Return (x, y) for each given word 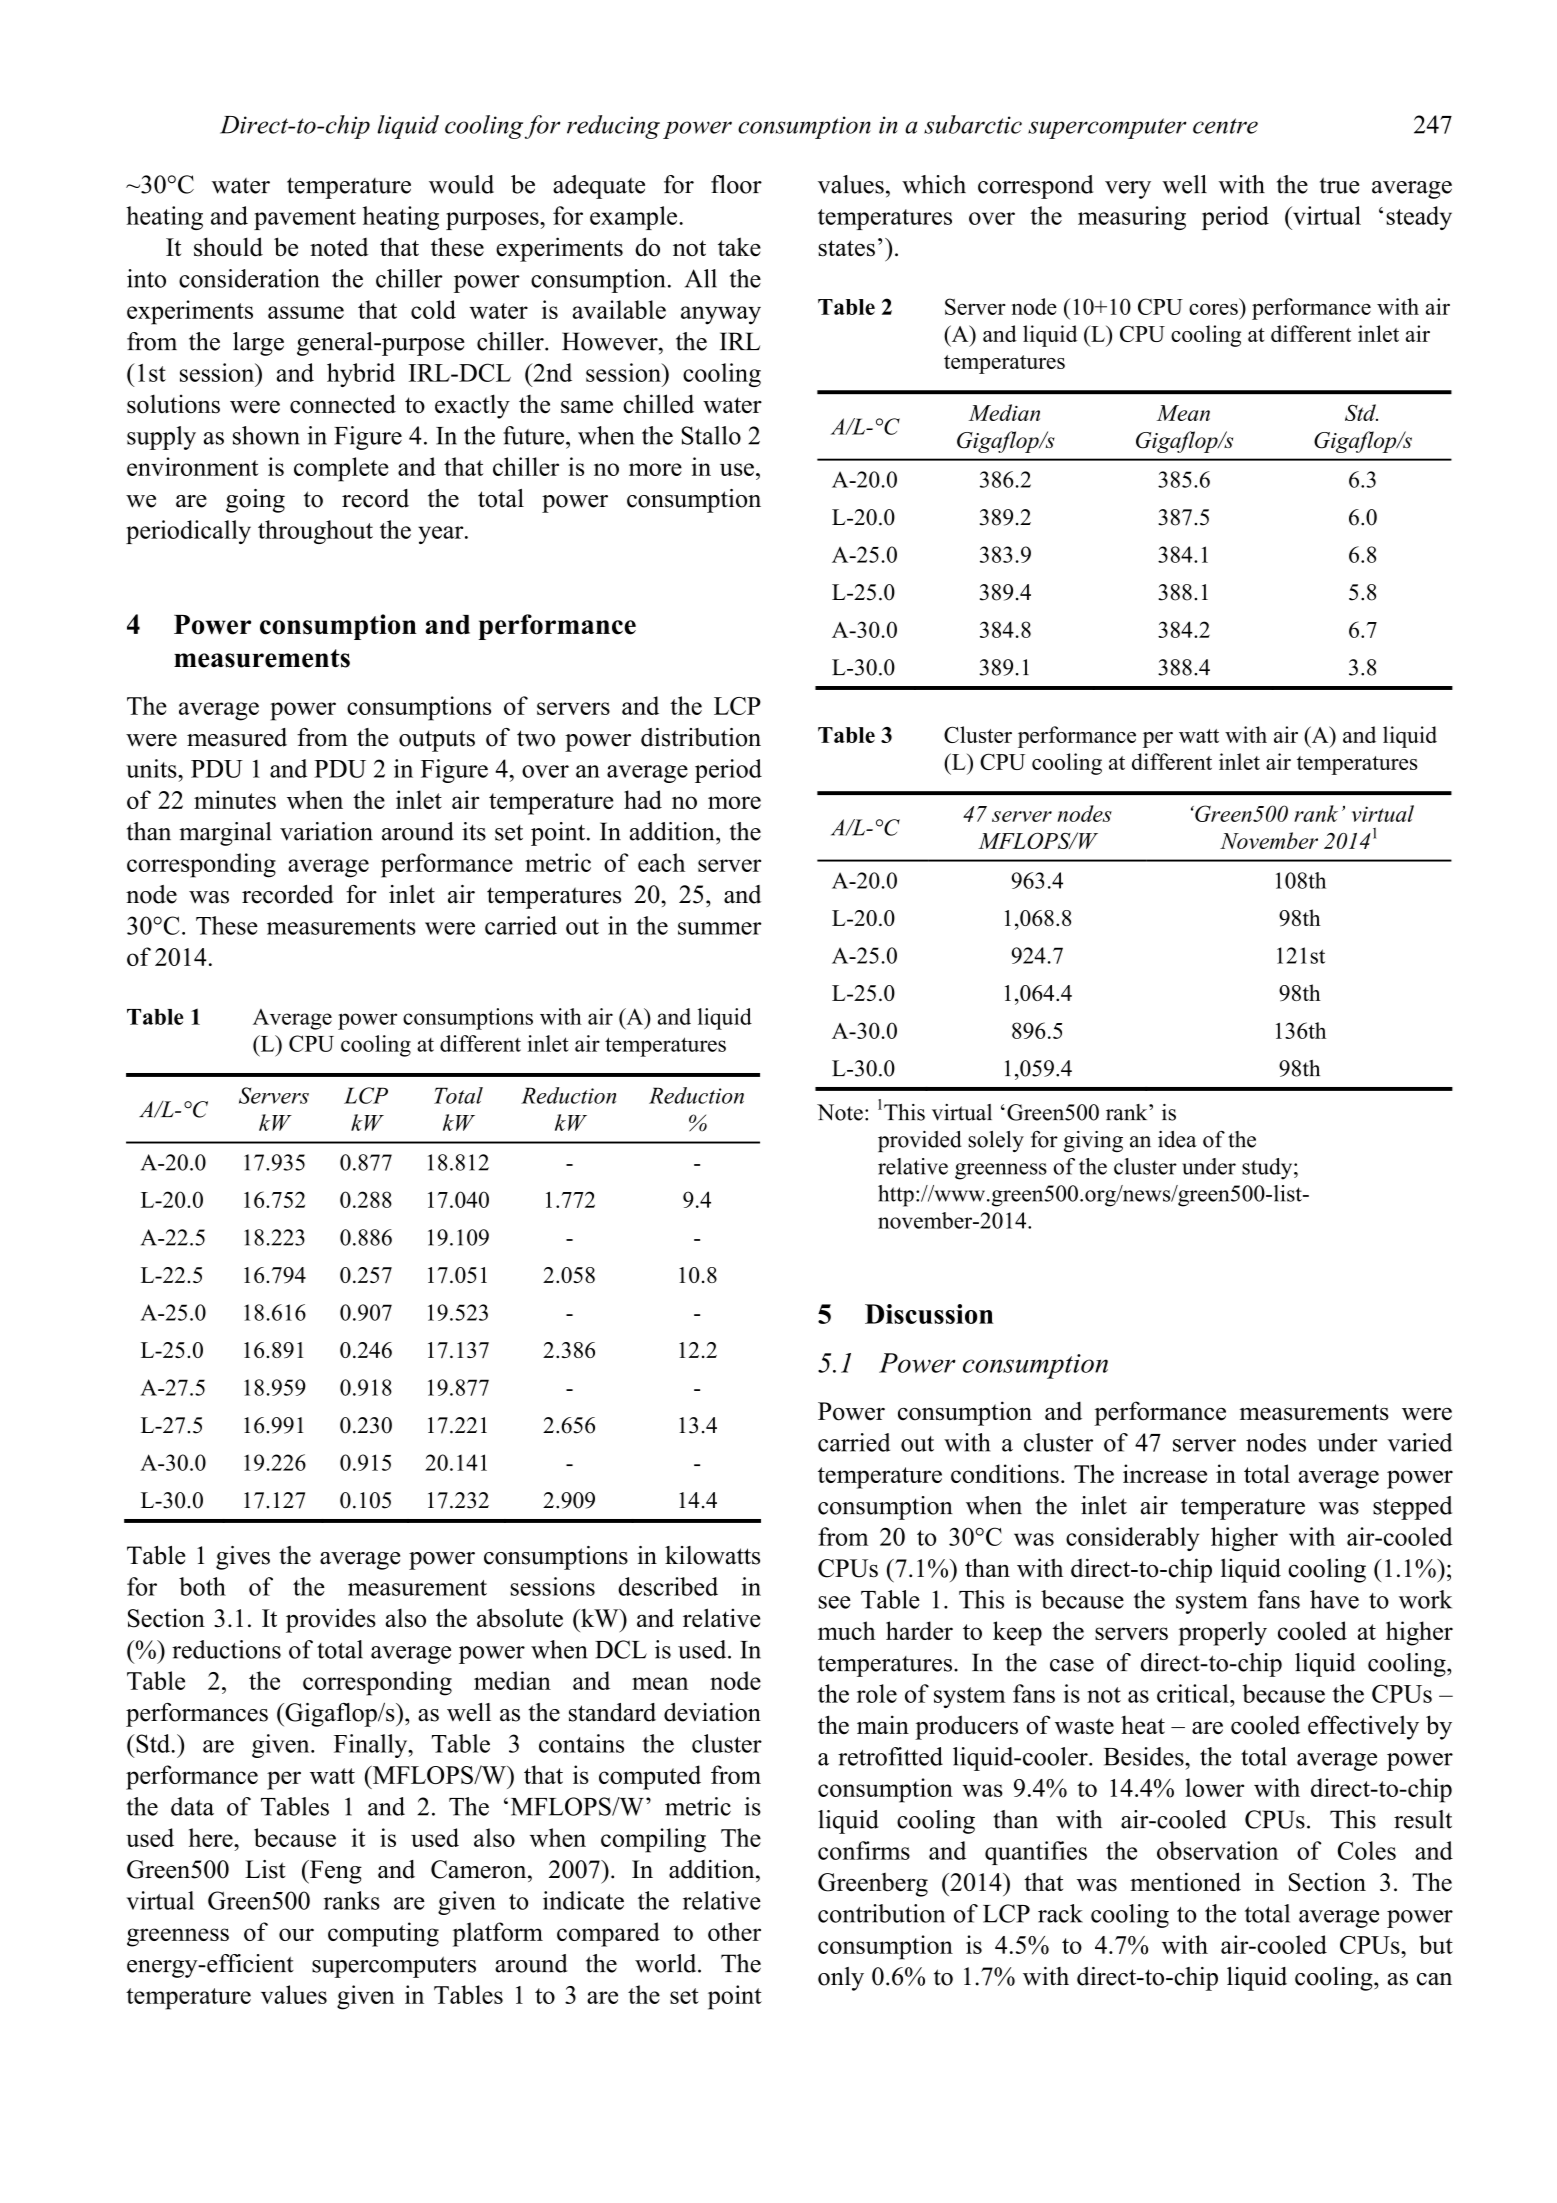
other (734, 1931)
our (296, 1934)
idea (1177, 1139)
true (1340, 185)
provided (920, 1141)
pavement (305, 219)
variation (326, 831)
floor (736, 184)
